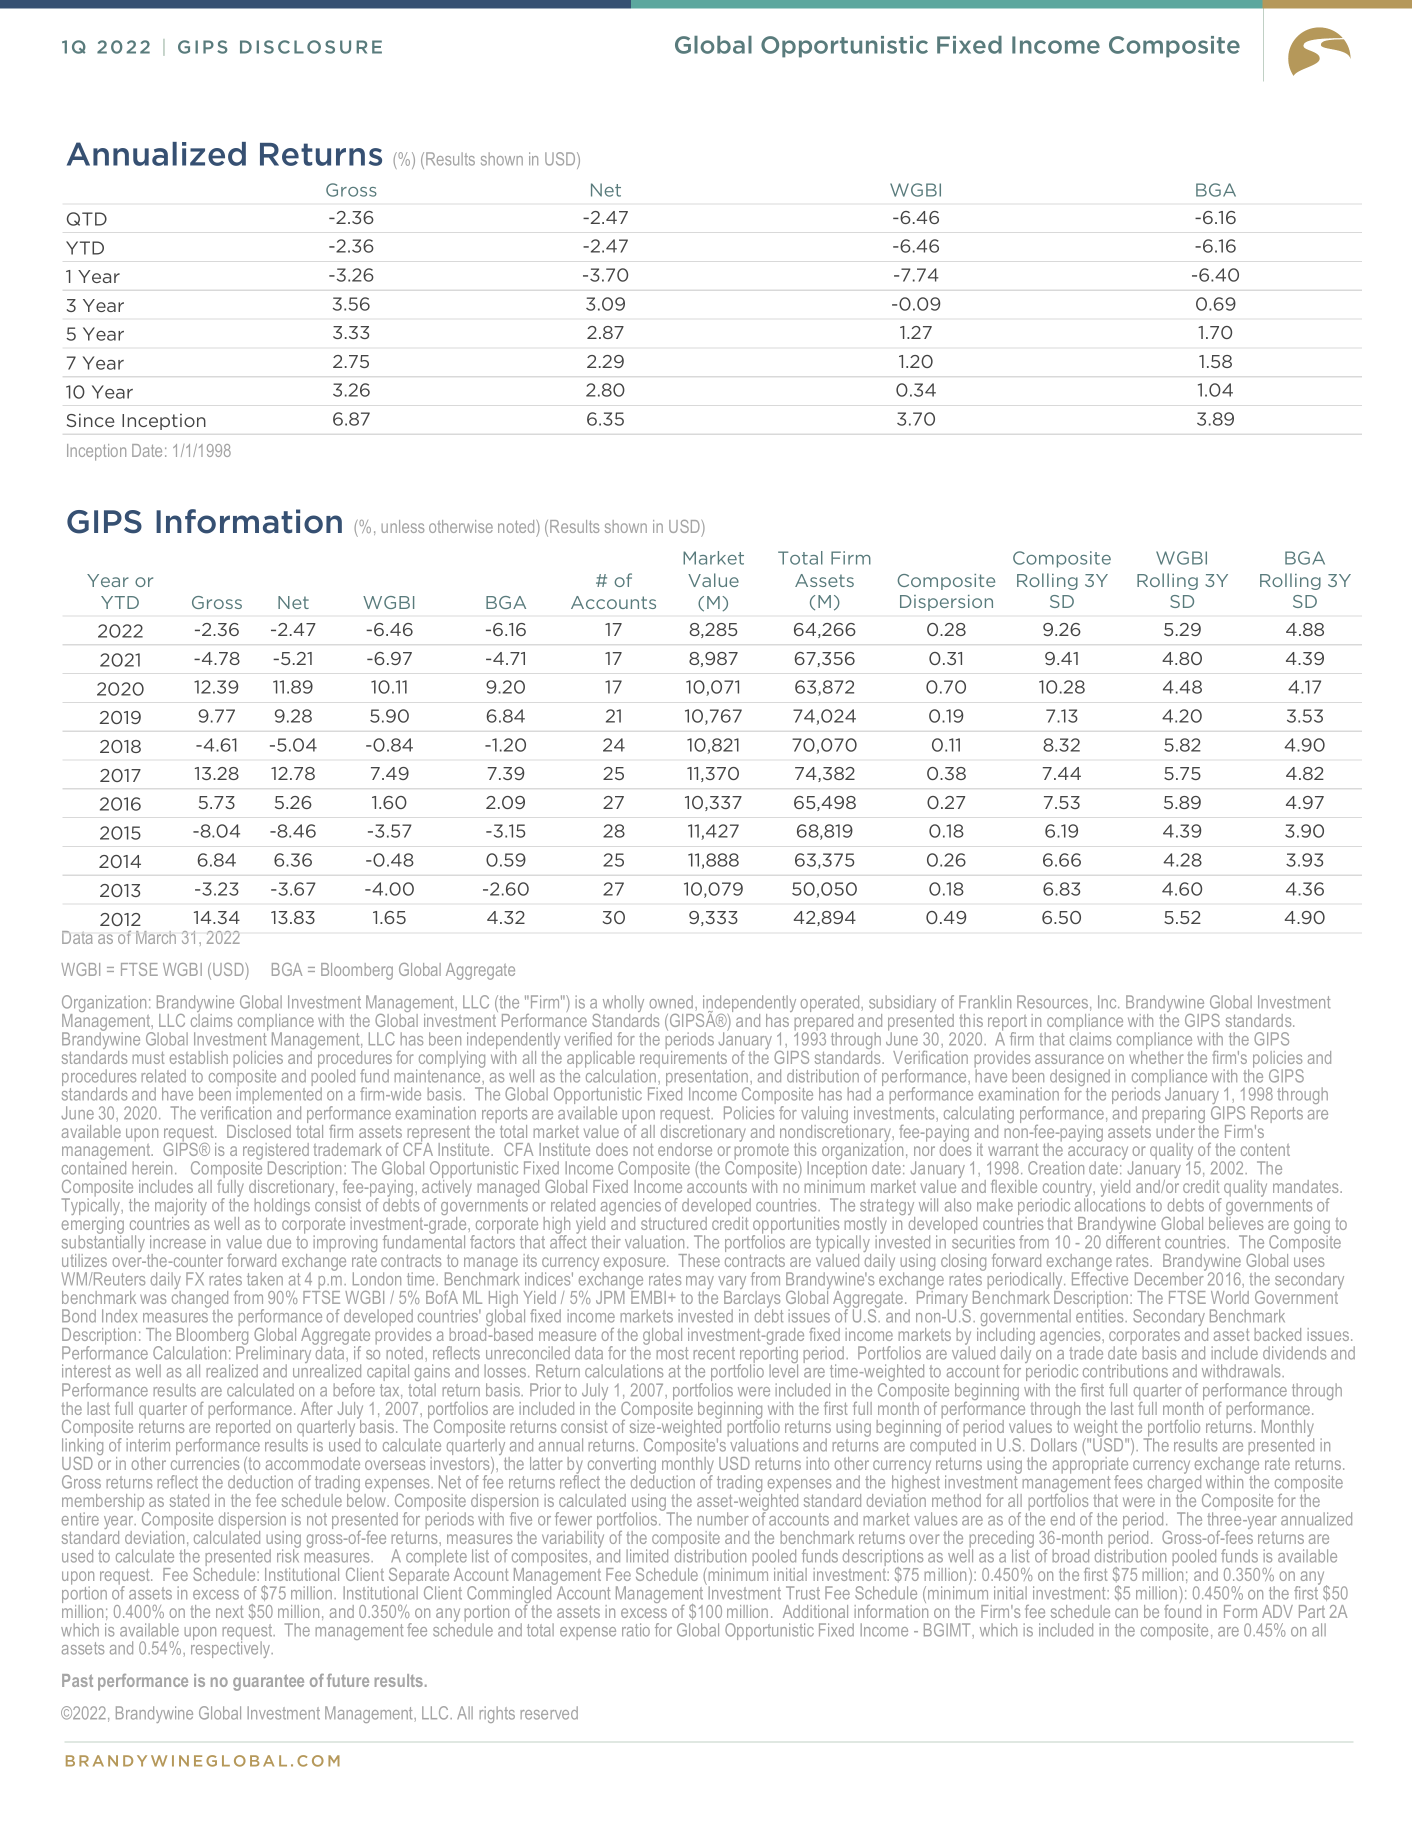  What do you see at coordinates (402, 526) in the image?
I see `unless` at bounding box center [402, 526].
